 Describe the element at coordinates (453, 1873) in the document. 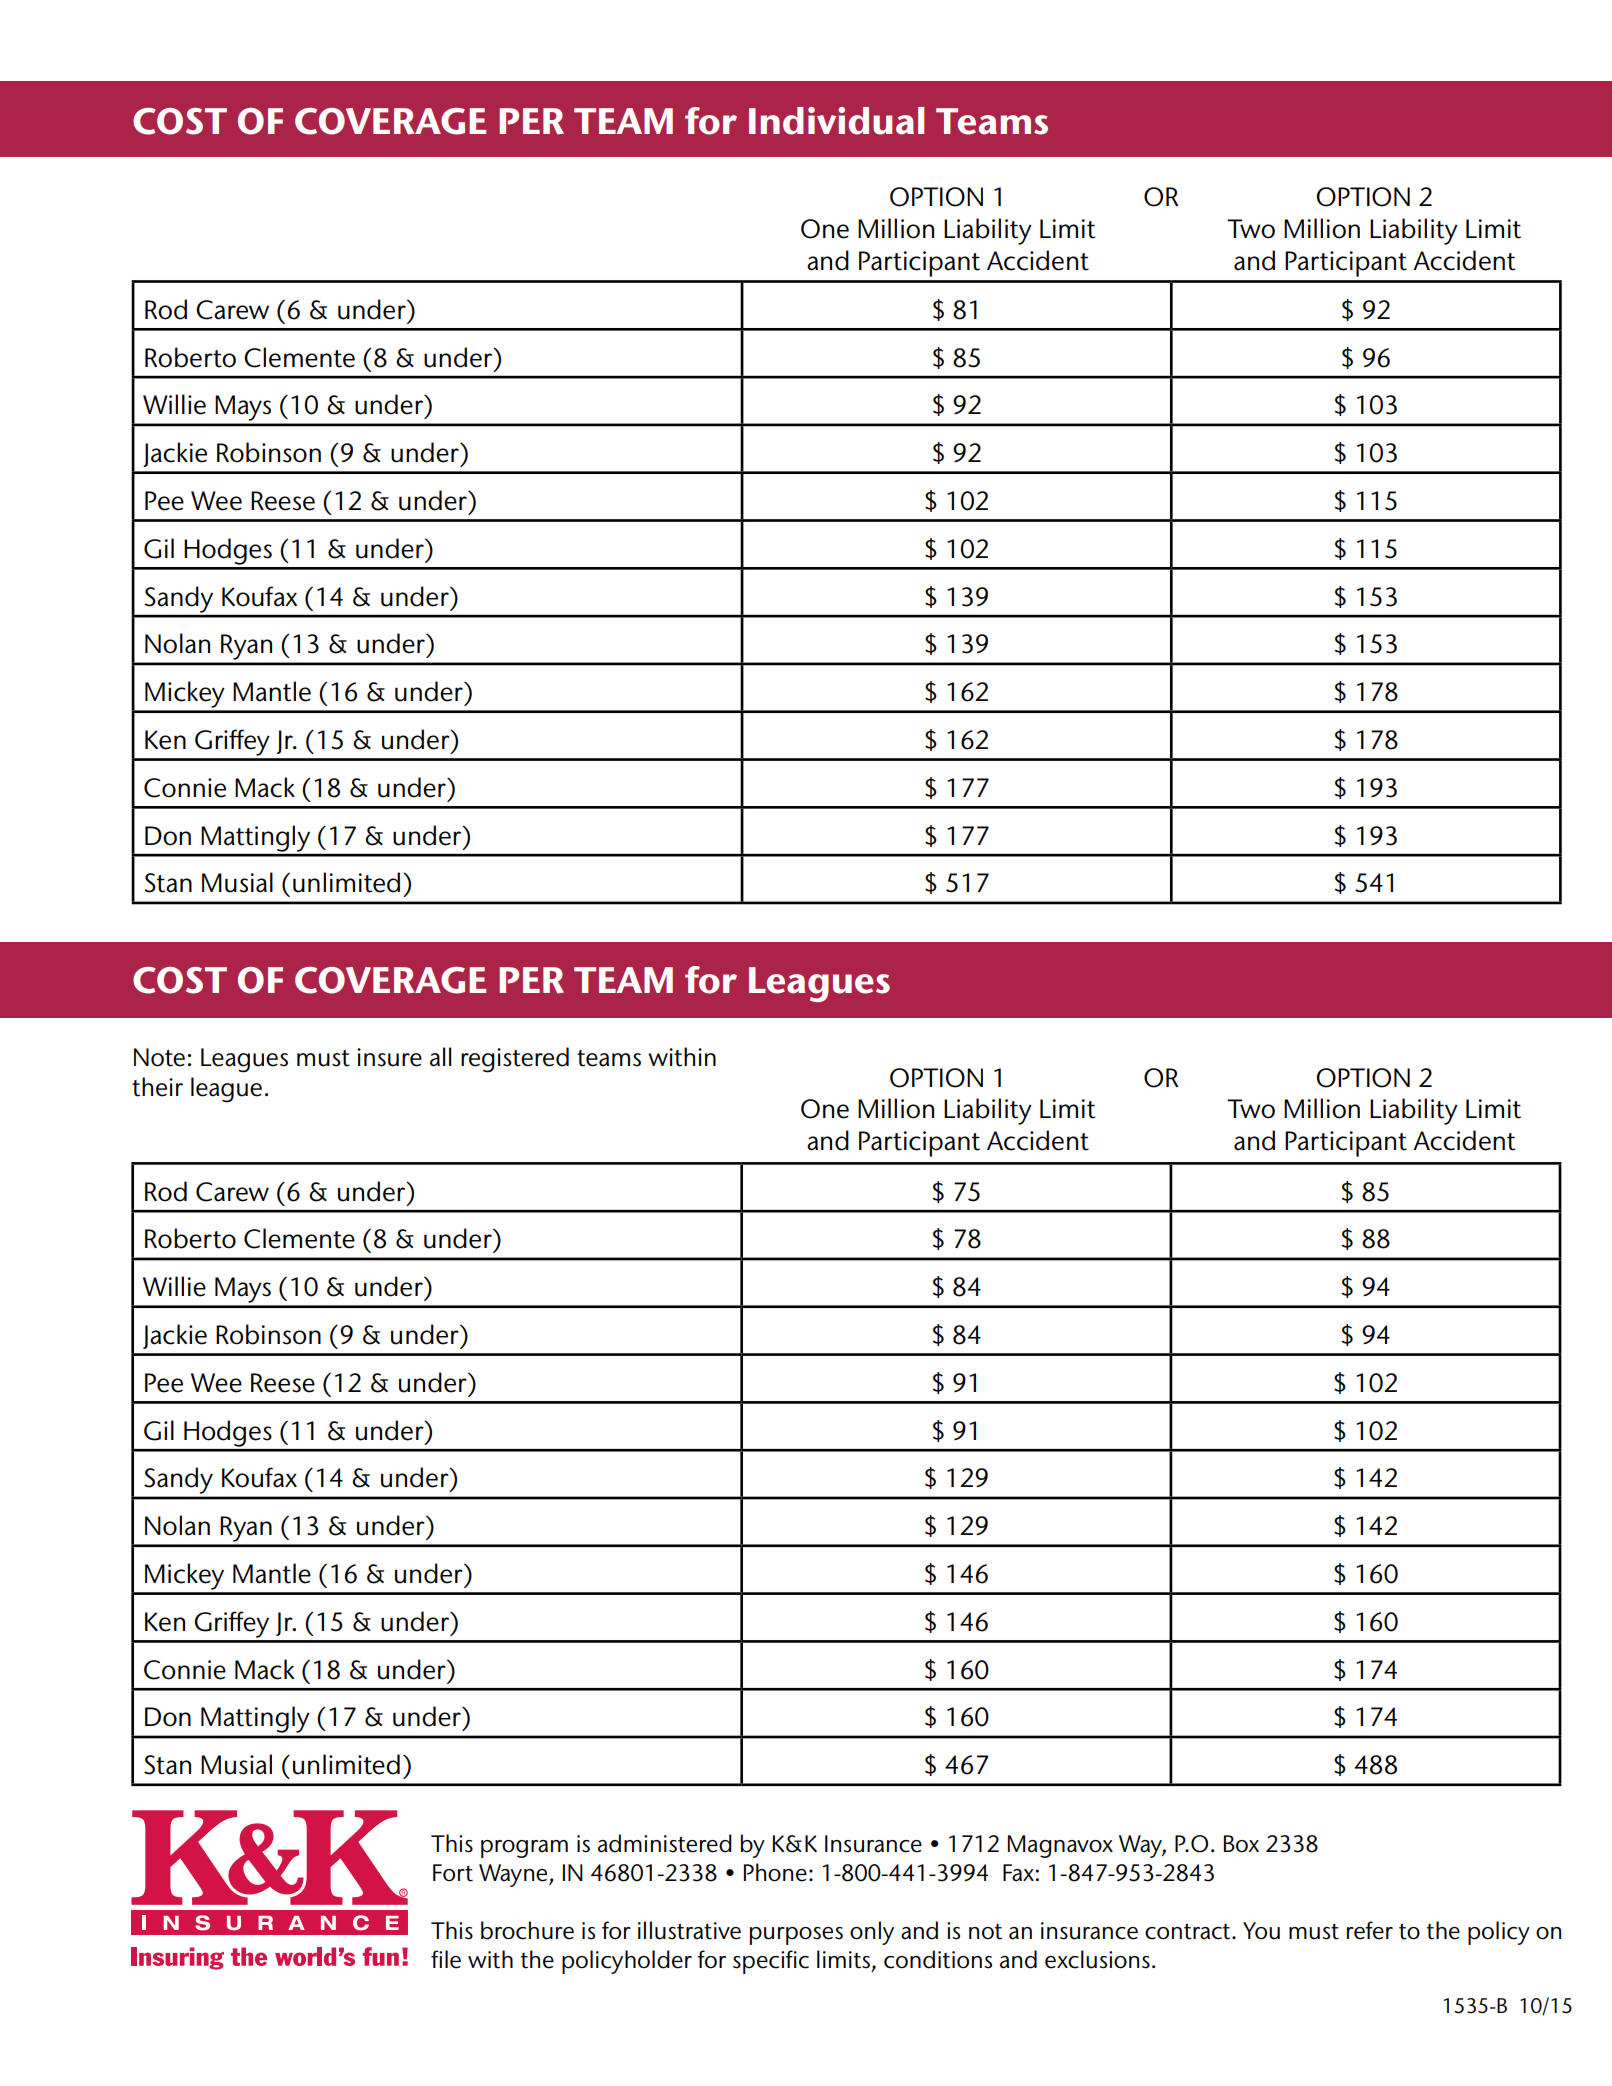

I see `Fort` at that location.
